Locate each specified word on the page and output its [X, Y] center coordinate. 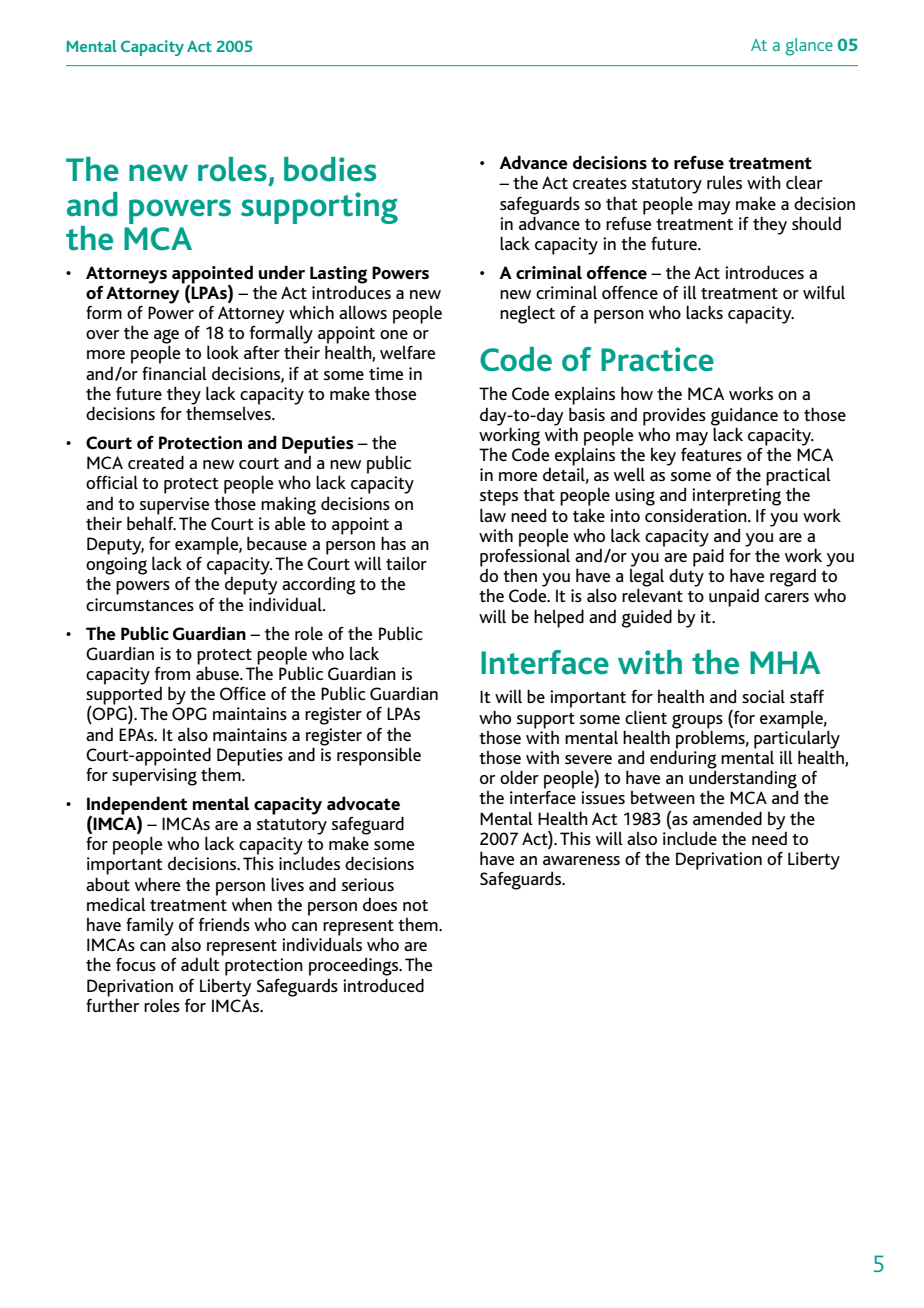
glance [809, 47]
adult [200, 964]
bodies [330, 169]
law [493, 515]
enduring [683, 759]
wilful [824, 292]
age [166, 337]
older [519, 777]
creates [600, 183]
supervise [174, 506]
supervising [154, 777]
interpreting [736, 497]
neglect [527, 315]
